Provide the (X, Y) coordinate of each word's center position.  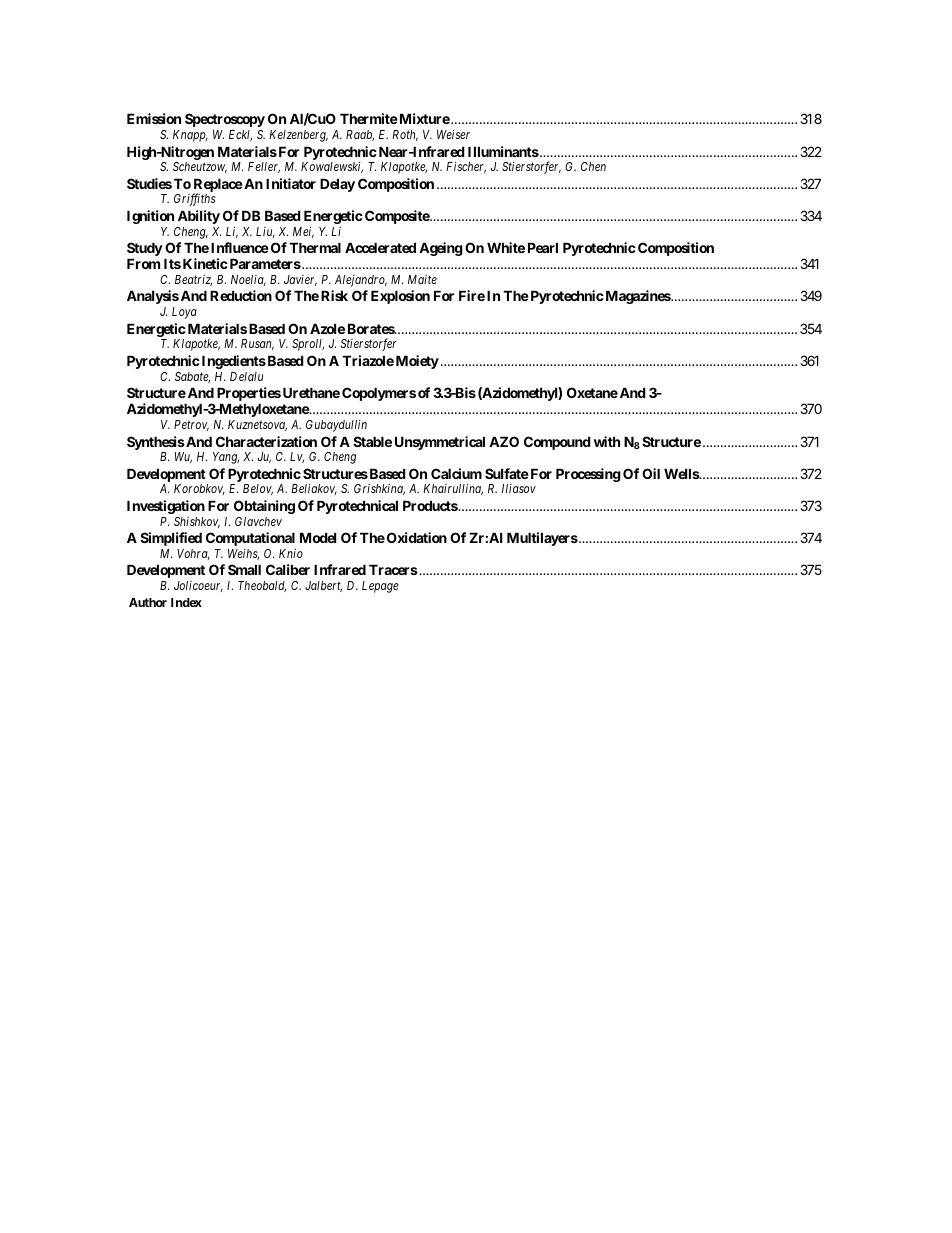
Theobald (262, 586)
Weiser (453, 134)
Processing (588, 475)
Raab (360, 135)
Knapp (190, 136)
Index (186, 602)
